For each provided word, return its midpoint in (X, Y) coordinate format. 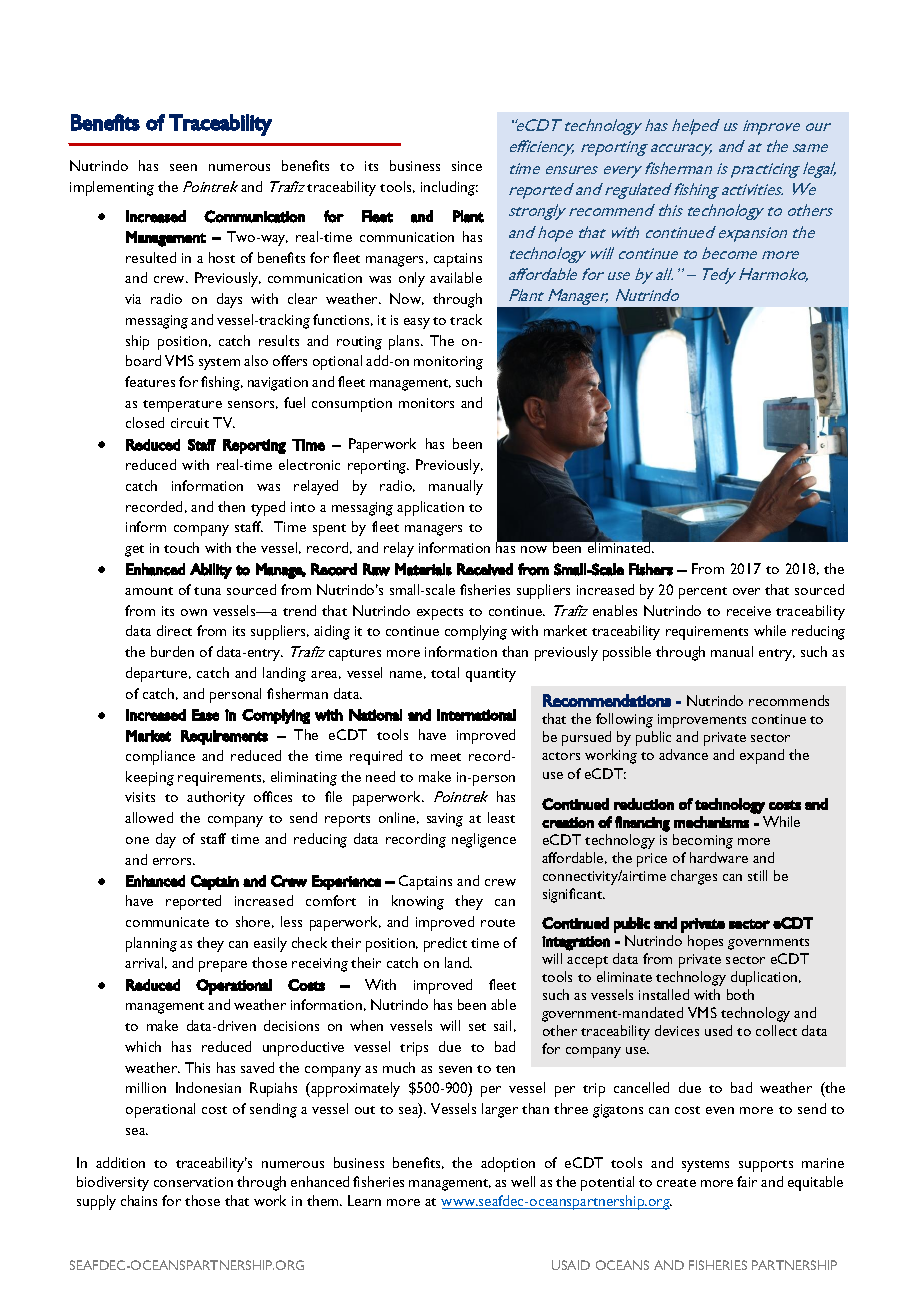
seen (183, 167)
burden (172, 651)
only (412, 279)
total (445, 672)
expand (762, 756)
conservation (193, 1182)
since (467, 166)
